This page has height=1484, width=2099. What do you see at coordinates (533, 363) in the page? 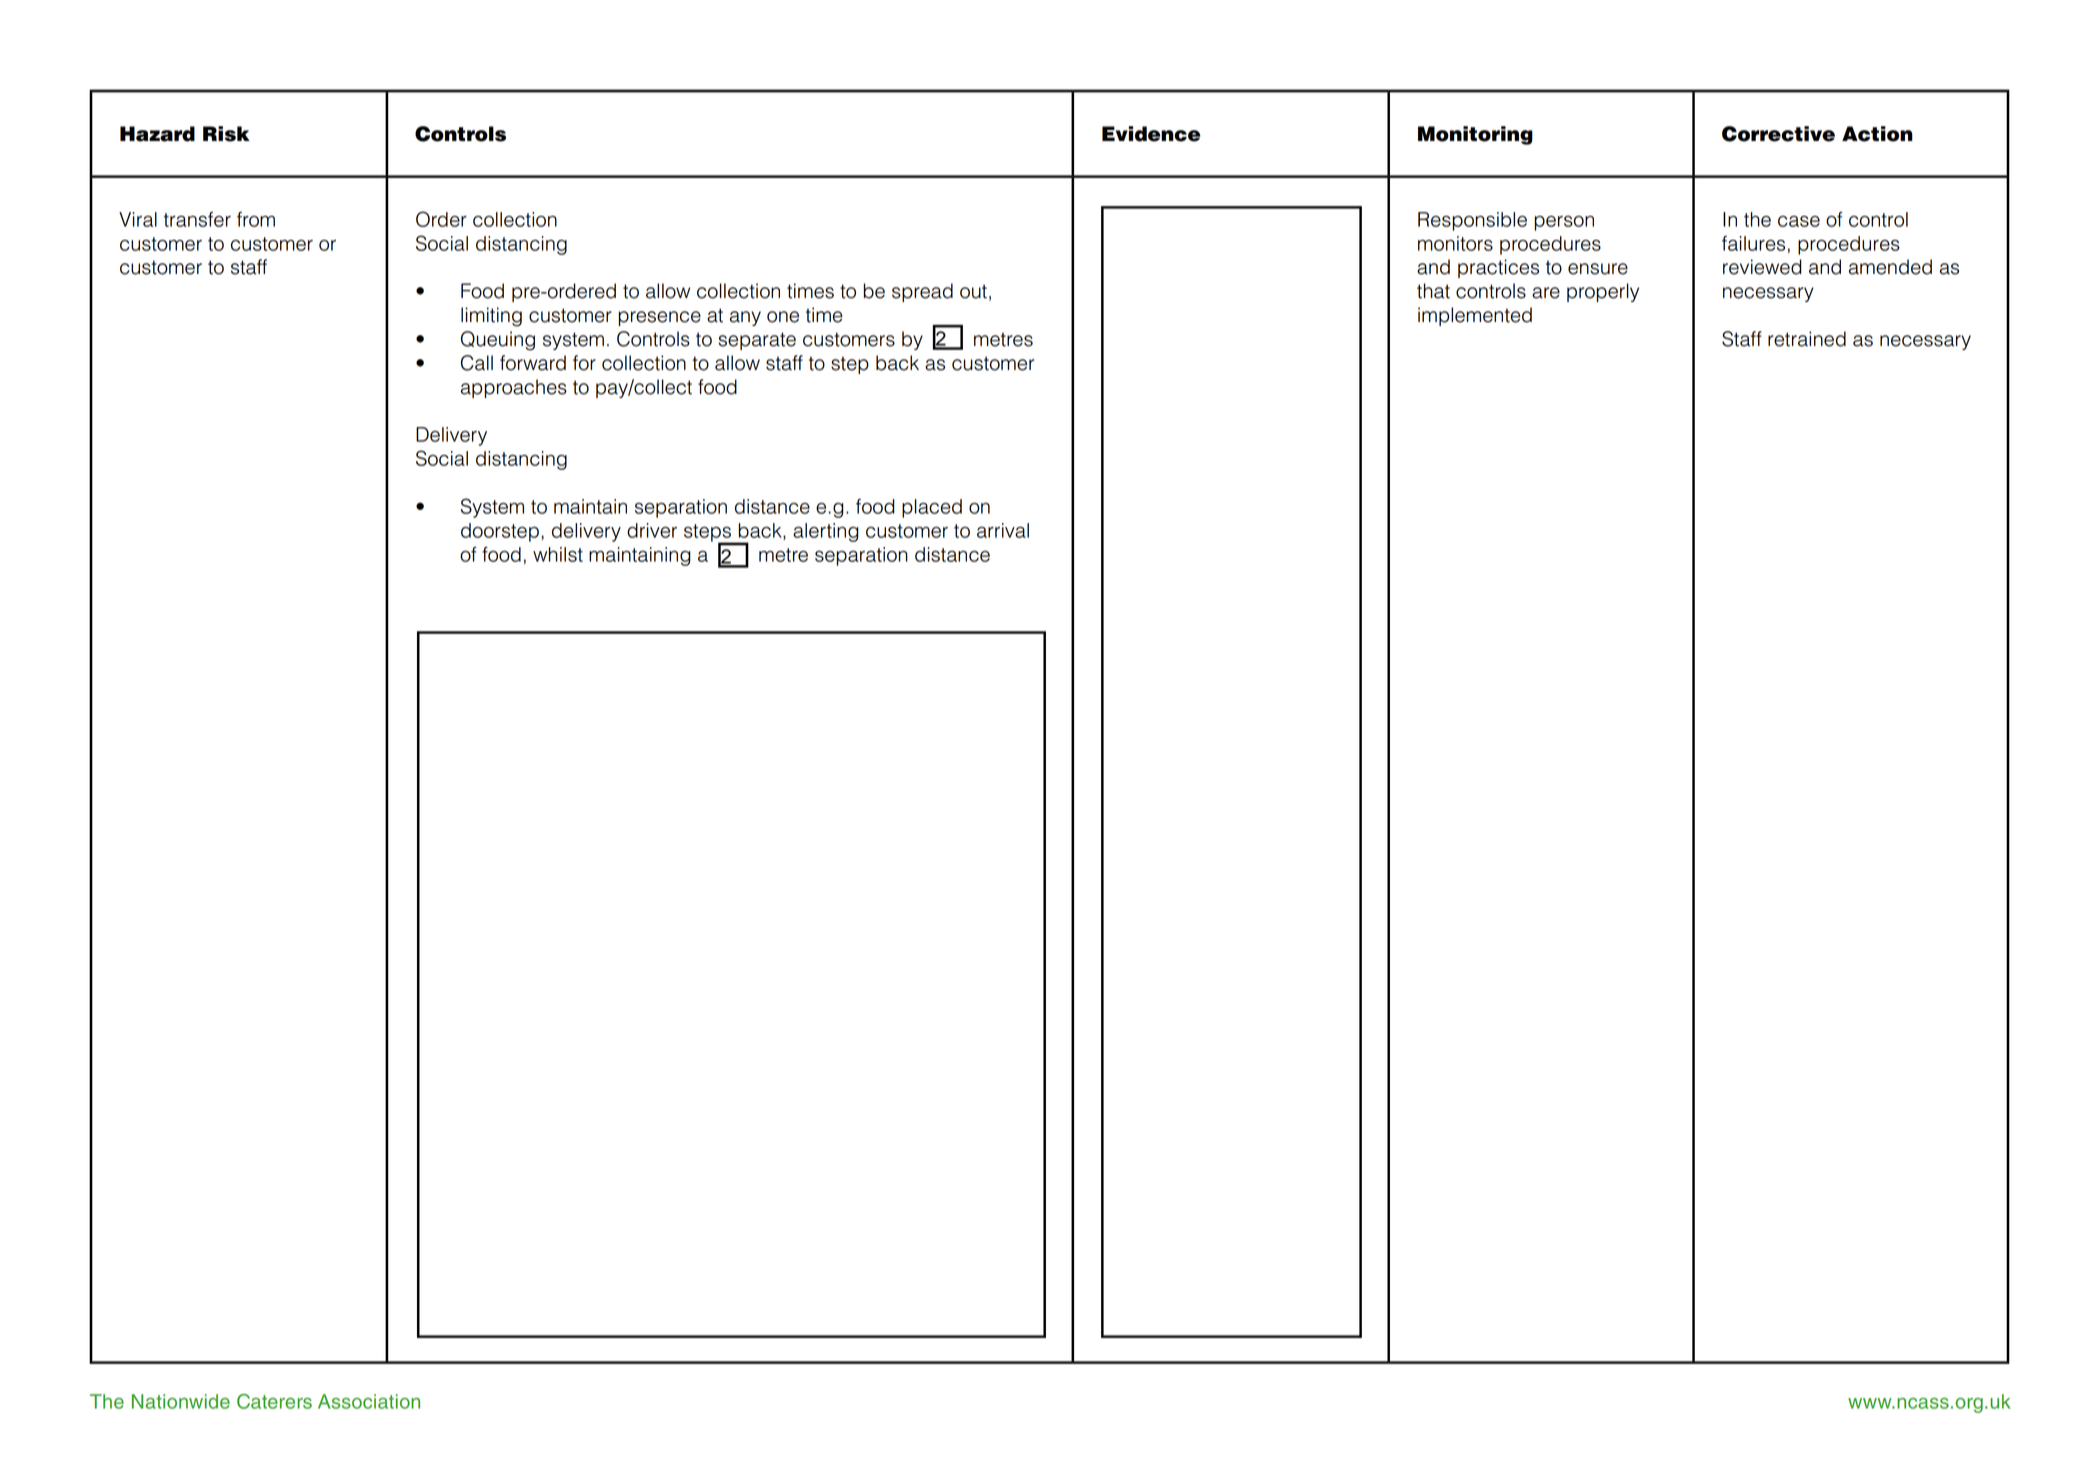
I see `forward` at bounding box center [533, 363].
